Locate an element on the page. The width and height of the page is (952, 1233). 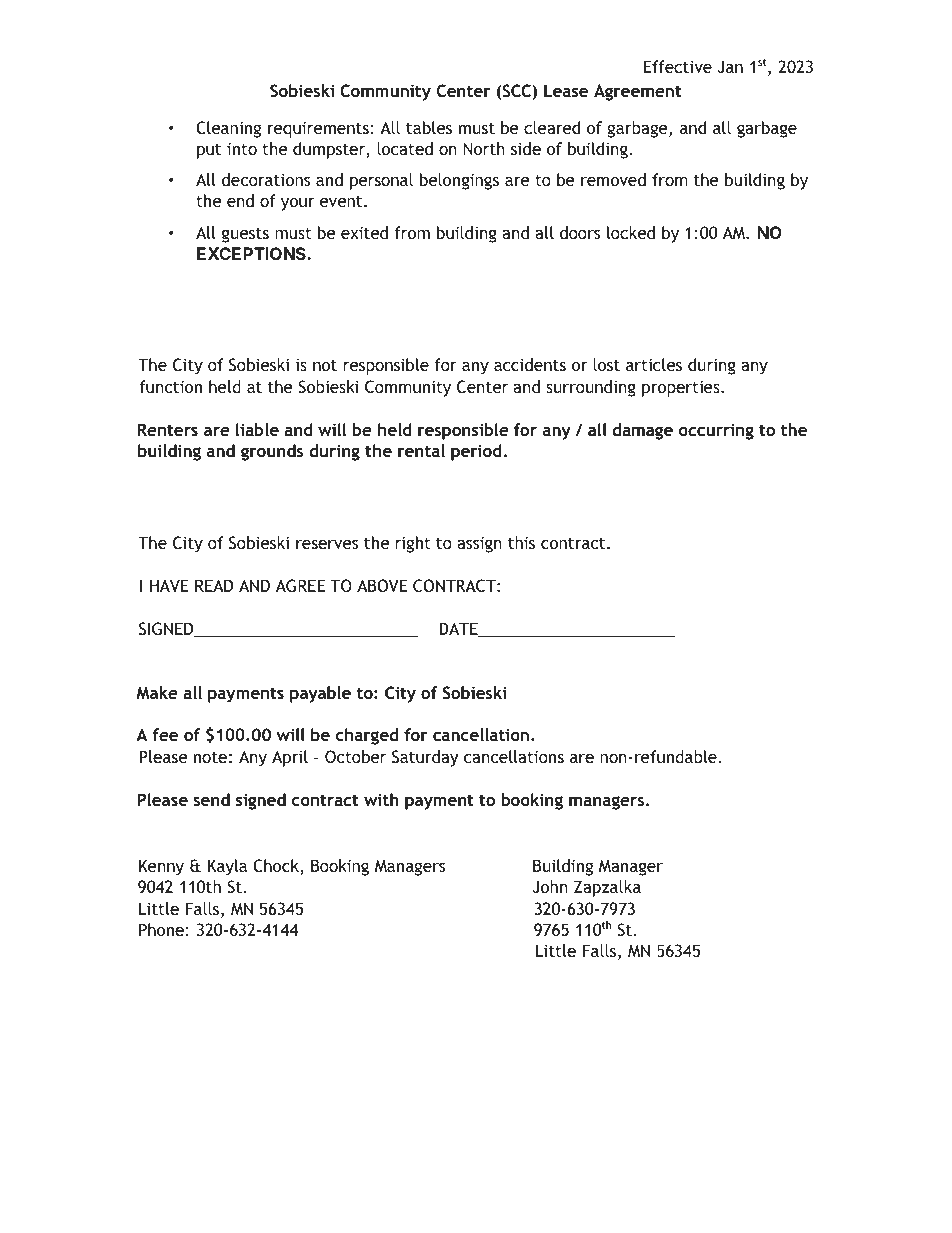
function is located at coordinates (170, 386).
